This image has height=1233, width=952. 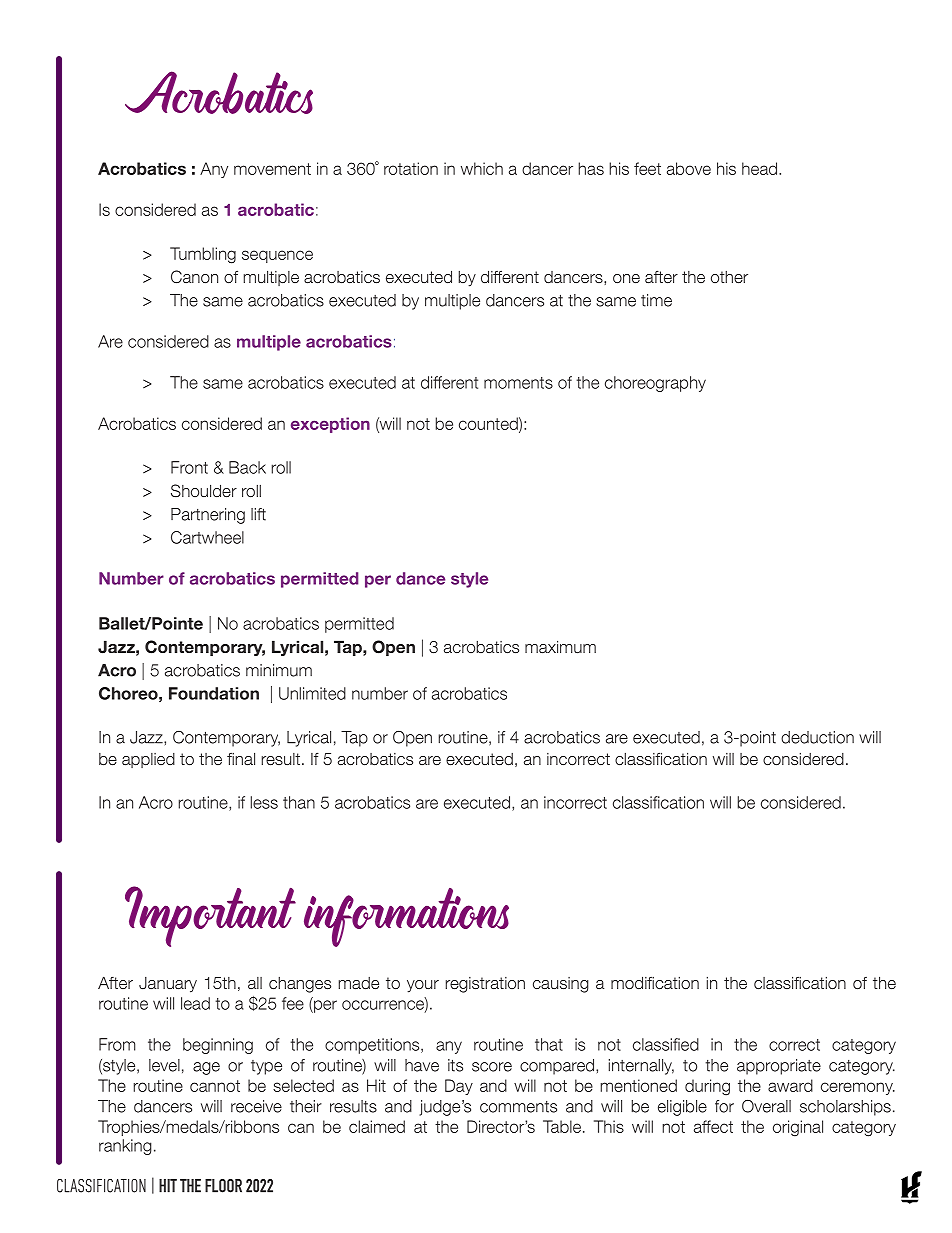 I want to click on movement, so click(x=272, y=169).
